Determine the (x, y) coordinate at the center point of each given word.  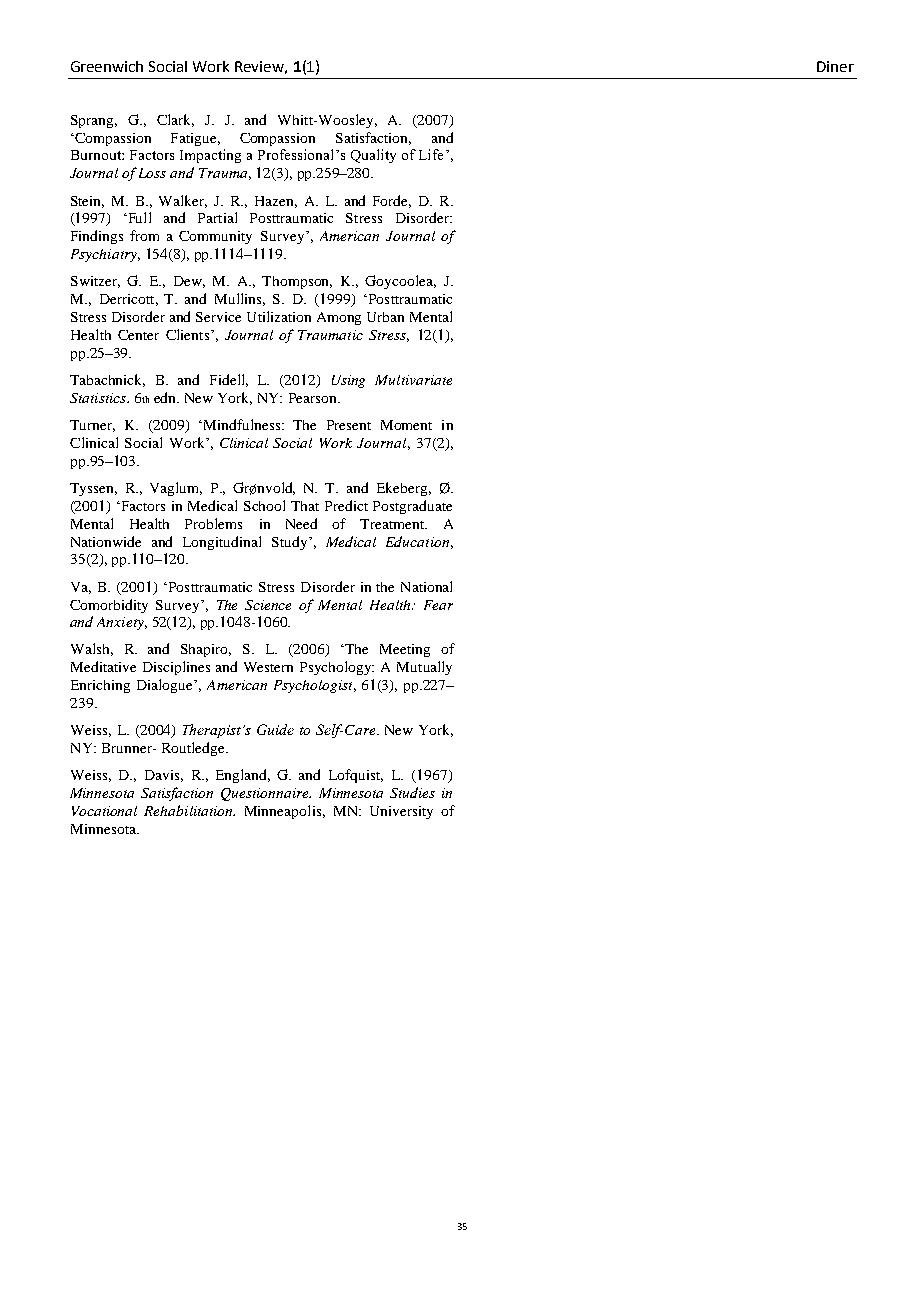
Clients (187, 334)
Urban (385, 317)
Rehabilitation (189, 810)
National (426, 586)
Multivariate (413, 380)
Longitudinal (222, 543)
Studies (412, 792)
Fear (438, 605)
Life (431, 154)
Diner (835, 66)
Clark (175, 120)
